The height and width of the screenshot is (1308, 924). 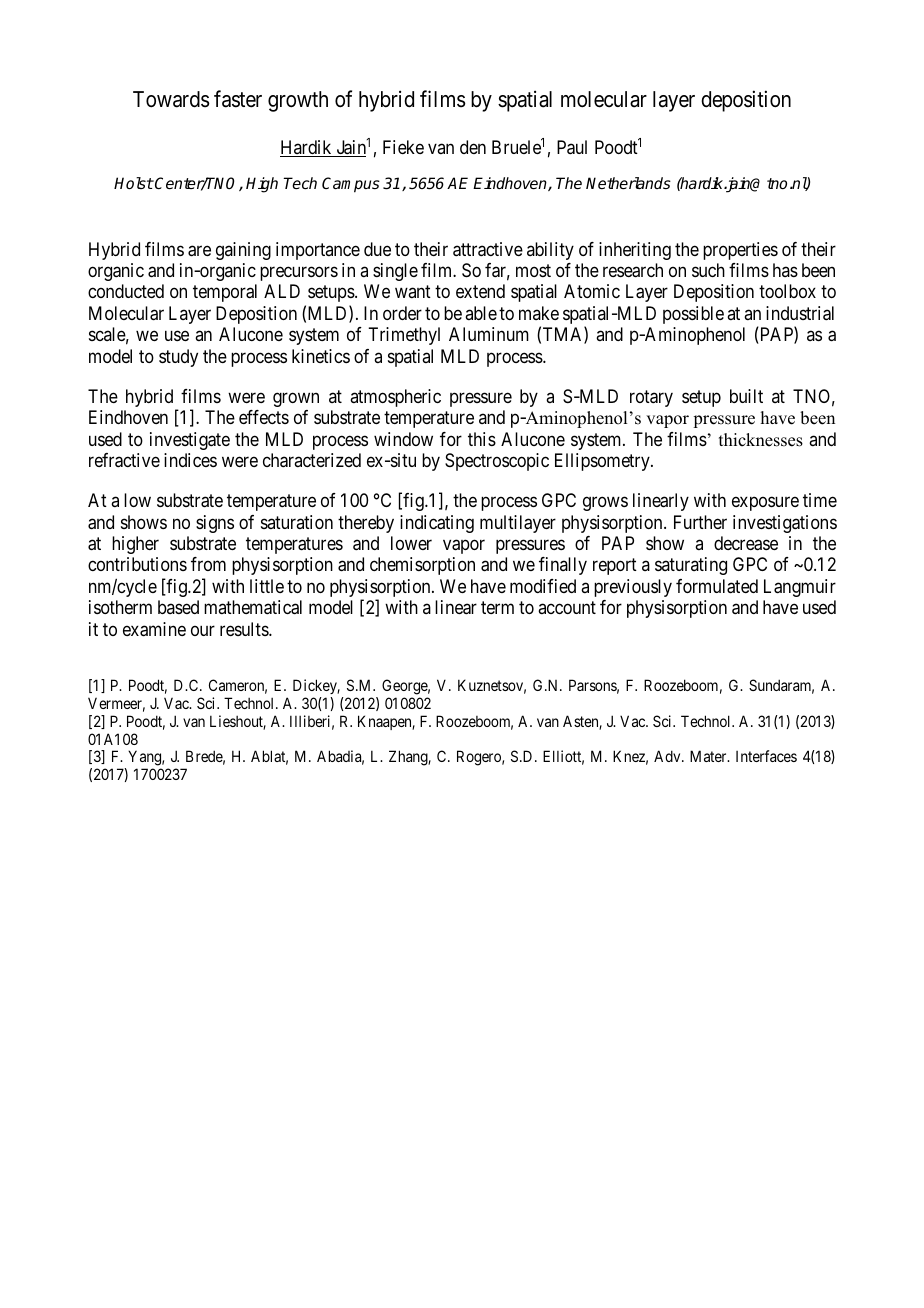 What do you see at coordinates (708, 270) in the screenshot?
I see `such` at bounding box center [708, 270].
